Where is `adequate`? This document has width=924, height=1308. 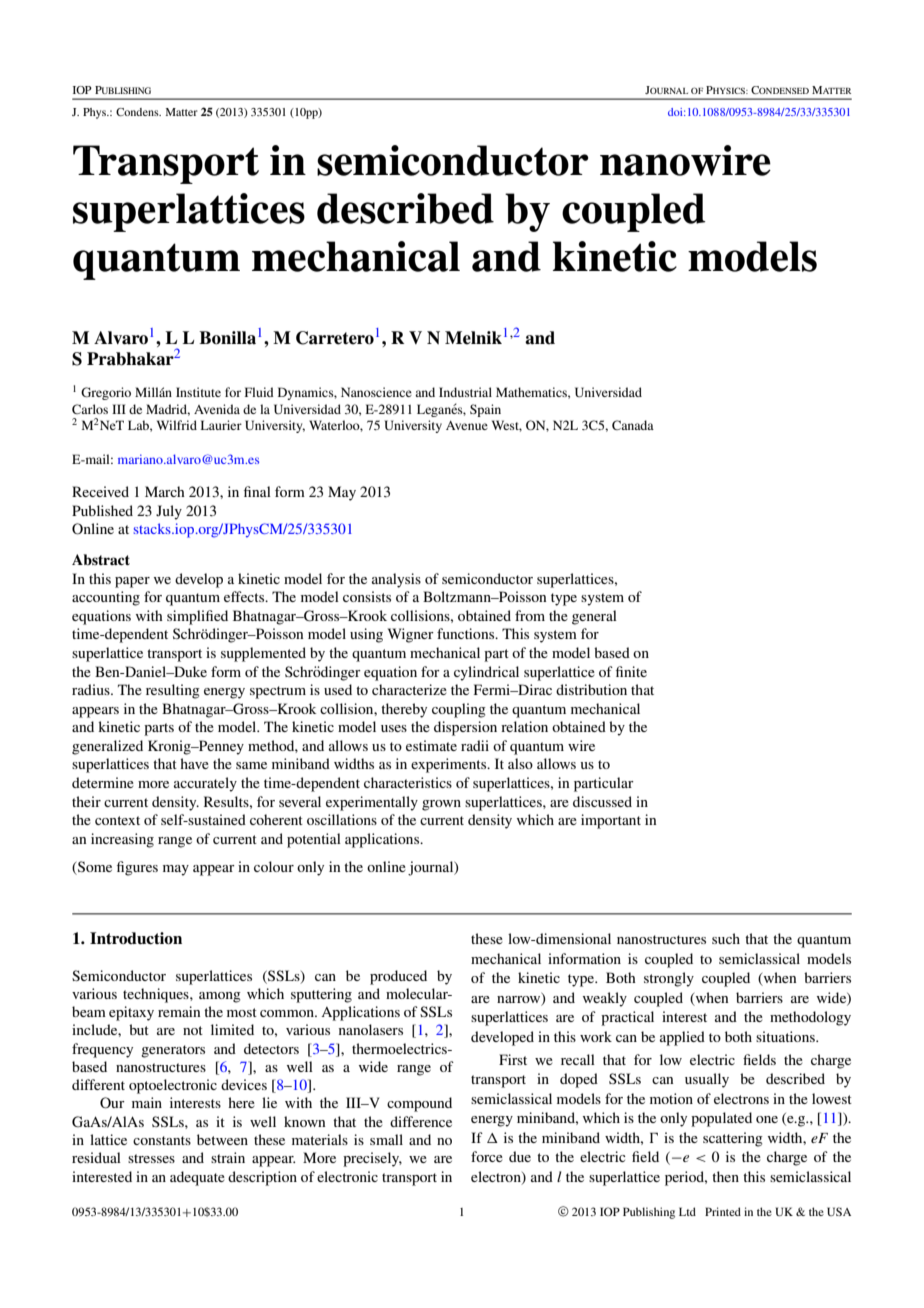
adequate is located at coordinates (197, 1178).
